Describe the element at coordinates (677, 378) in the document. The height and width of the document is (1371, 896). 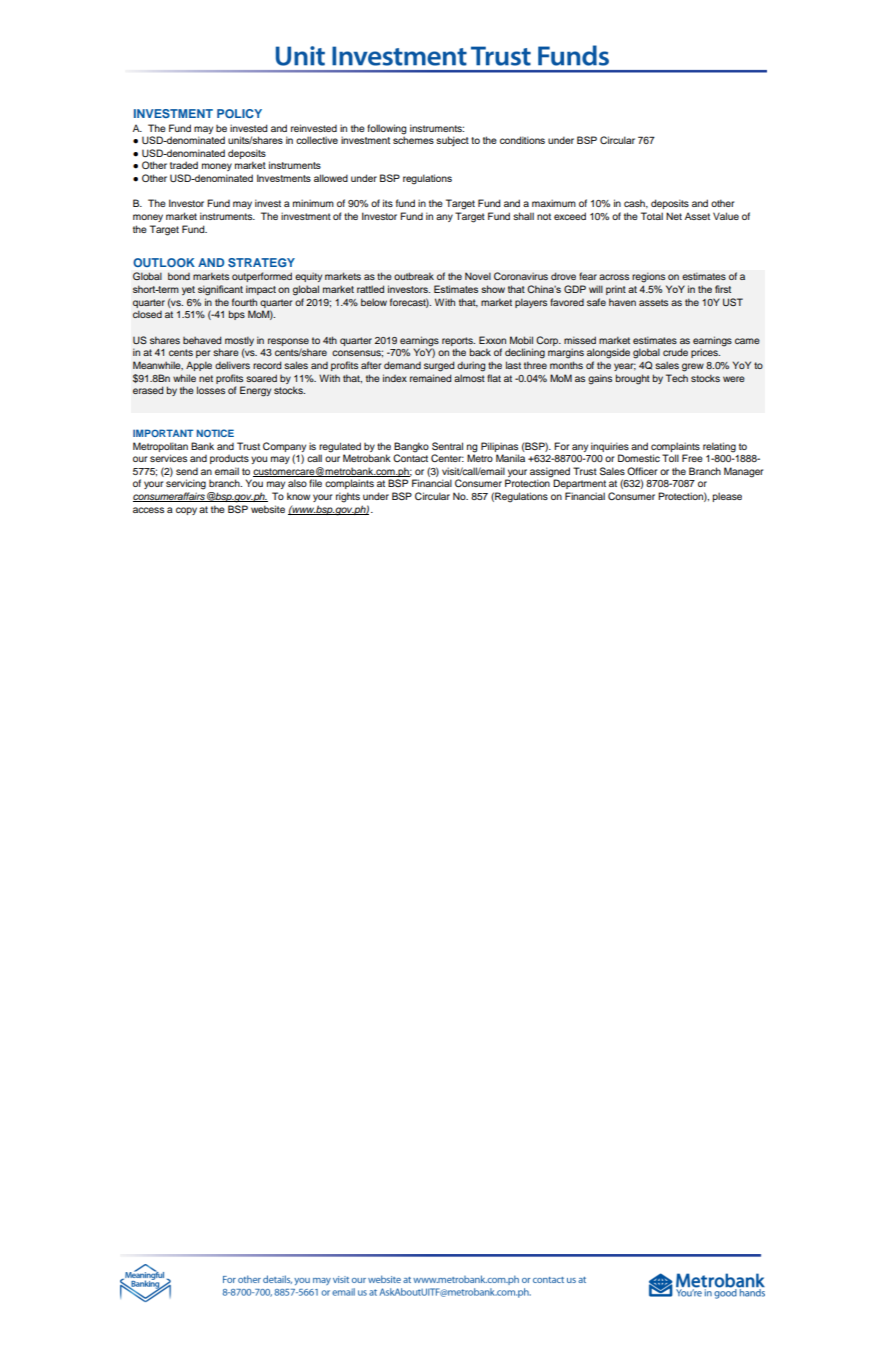
I see `Tech` at that location.
